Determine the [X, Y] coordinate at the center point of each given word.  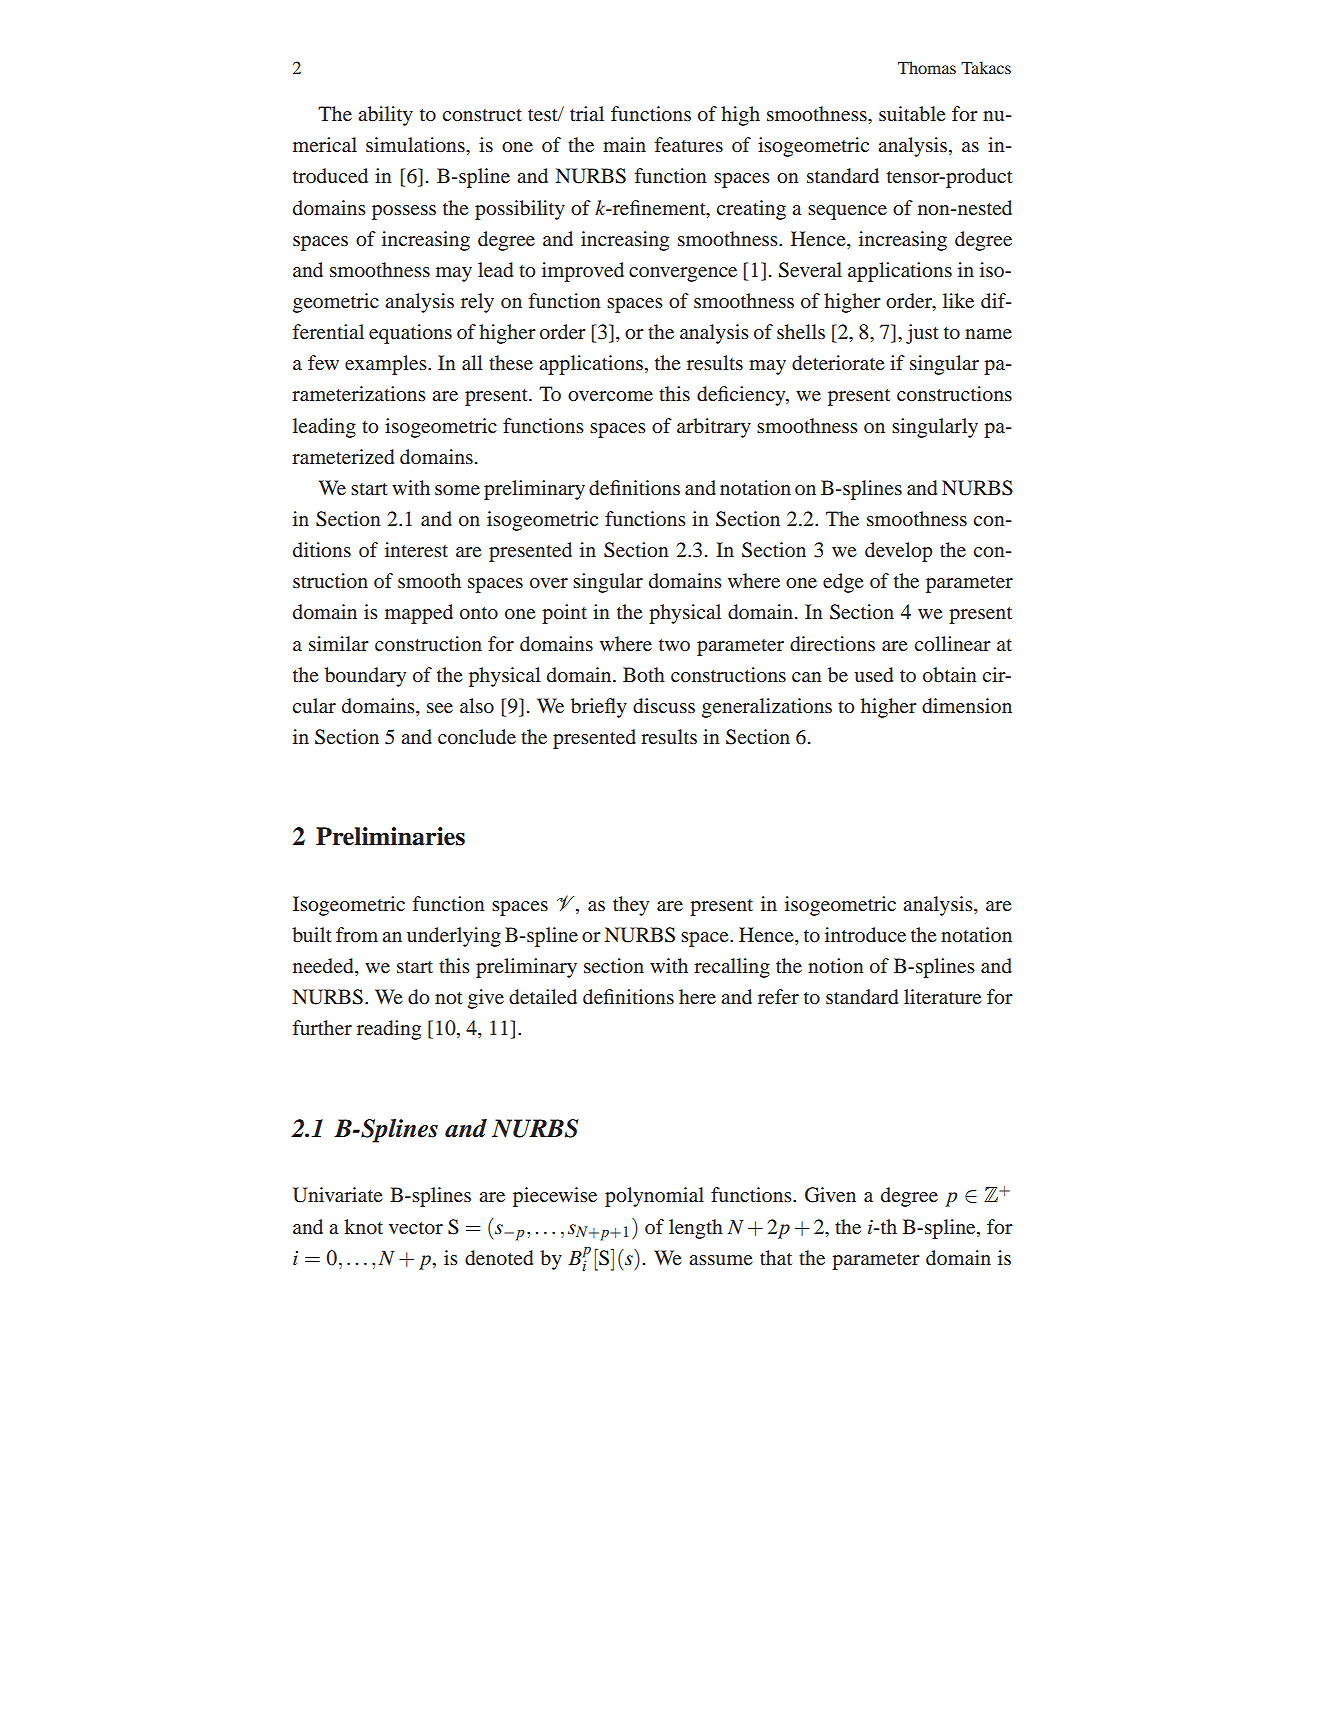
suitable [912, 113]
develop [899, 552]
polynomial [654, 1197]
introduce [865, 934]
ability [385, 116]
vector [416, 1228]
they [631, 906]
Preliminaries [390, 836]
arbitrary [714, 428]
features [689, 144]
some [457, 490]
